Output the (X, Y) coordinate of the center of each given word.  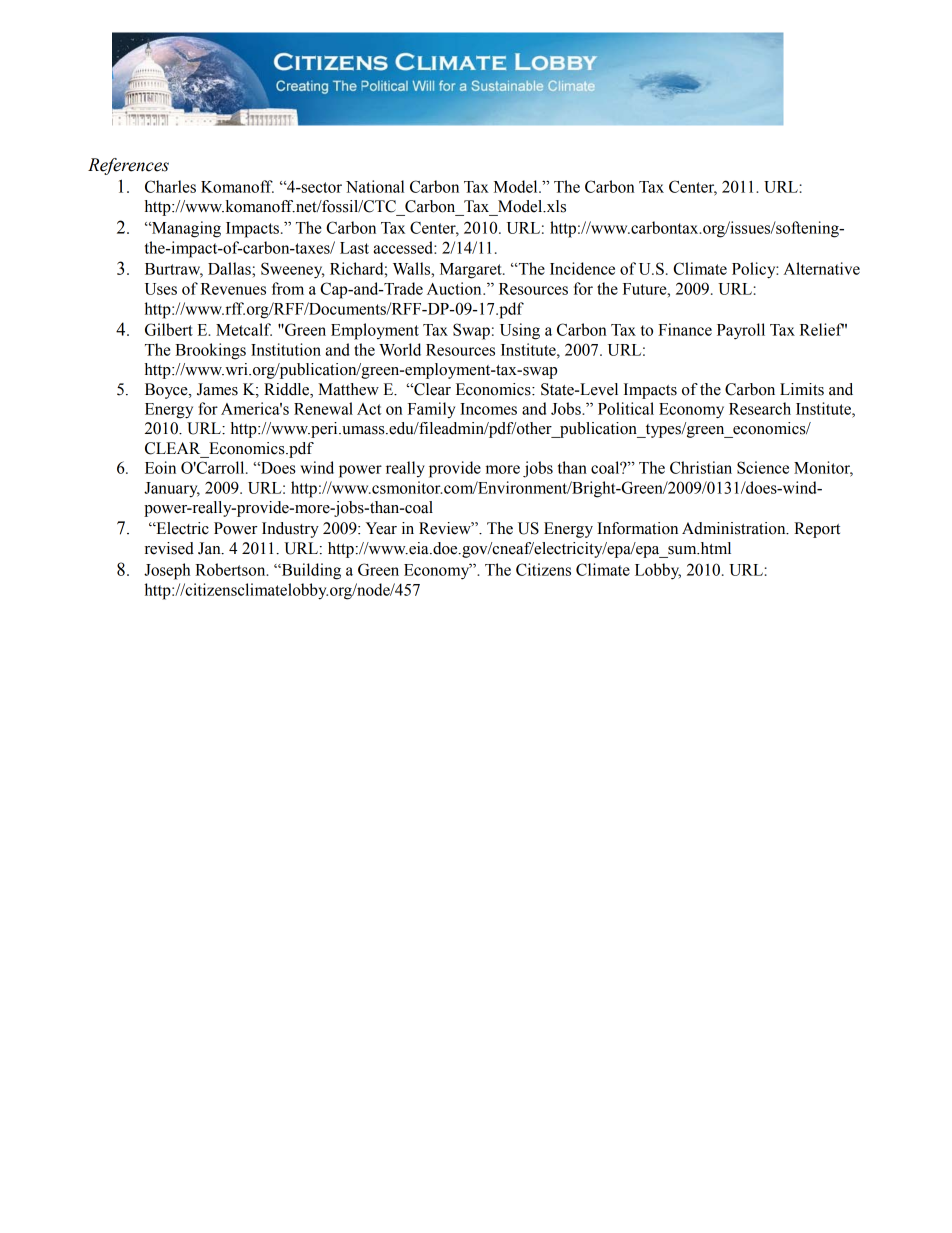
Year (381, 528)
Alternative (822, 268)
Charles (170, 186)
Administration (735, 528)
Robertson (231, 569)
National (375, 186)
